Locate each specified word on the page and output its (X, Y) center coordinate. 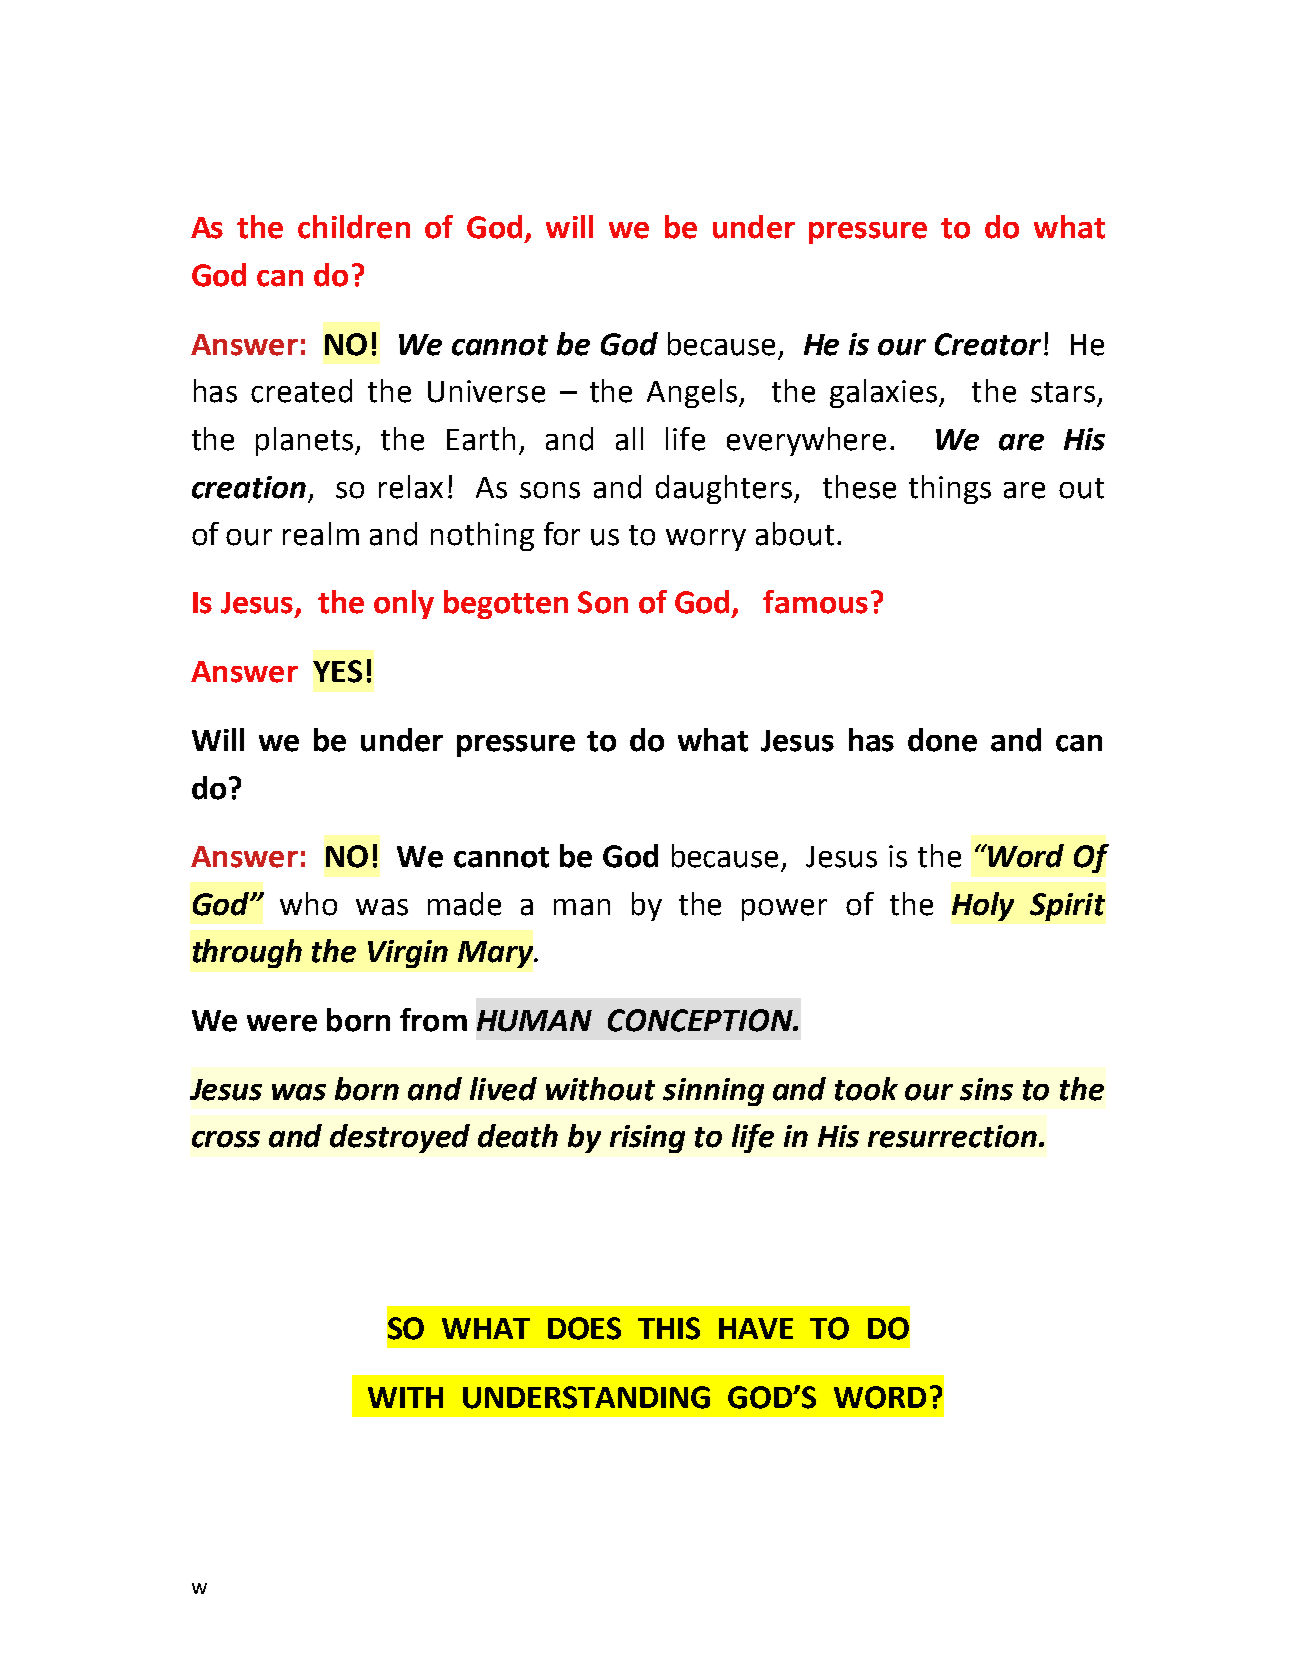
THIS (669, 1328)
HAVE (756, 1328)
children (354, 227)
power (784, 910)
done (942, 740)
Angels (693, 393)
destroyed (400, 1138)
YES (337, 671)
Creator (988, 344)
